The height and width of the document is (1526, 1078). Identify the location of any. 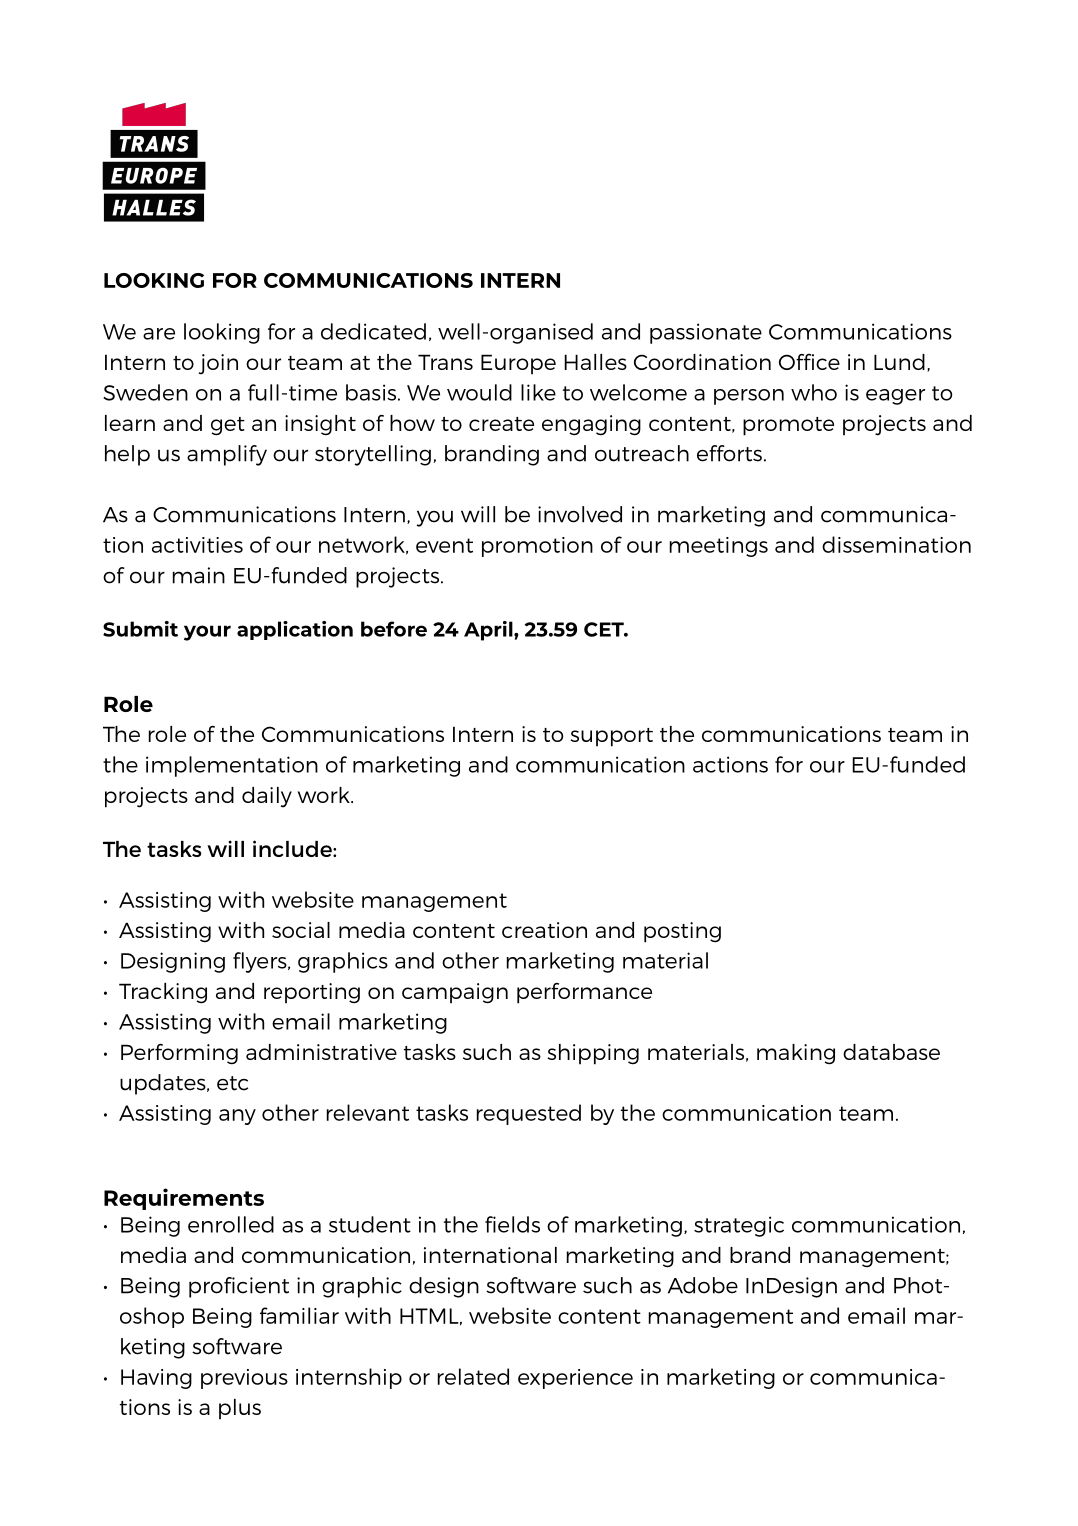
(237, 1117).
